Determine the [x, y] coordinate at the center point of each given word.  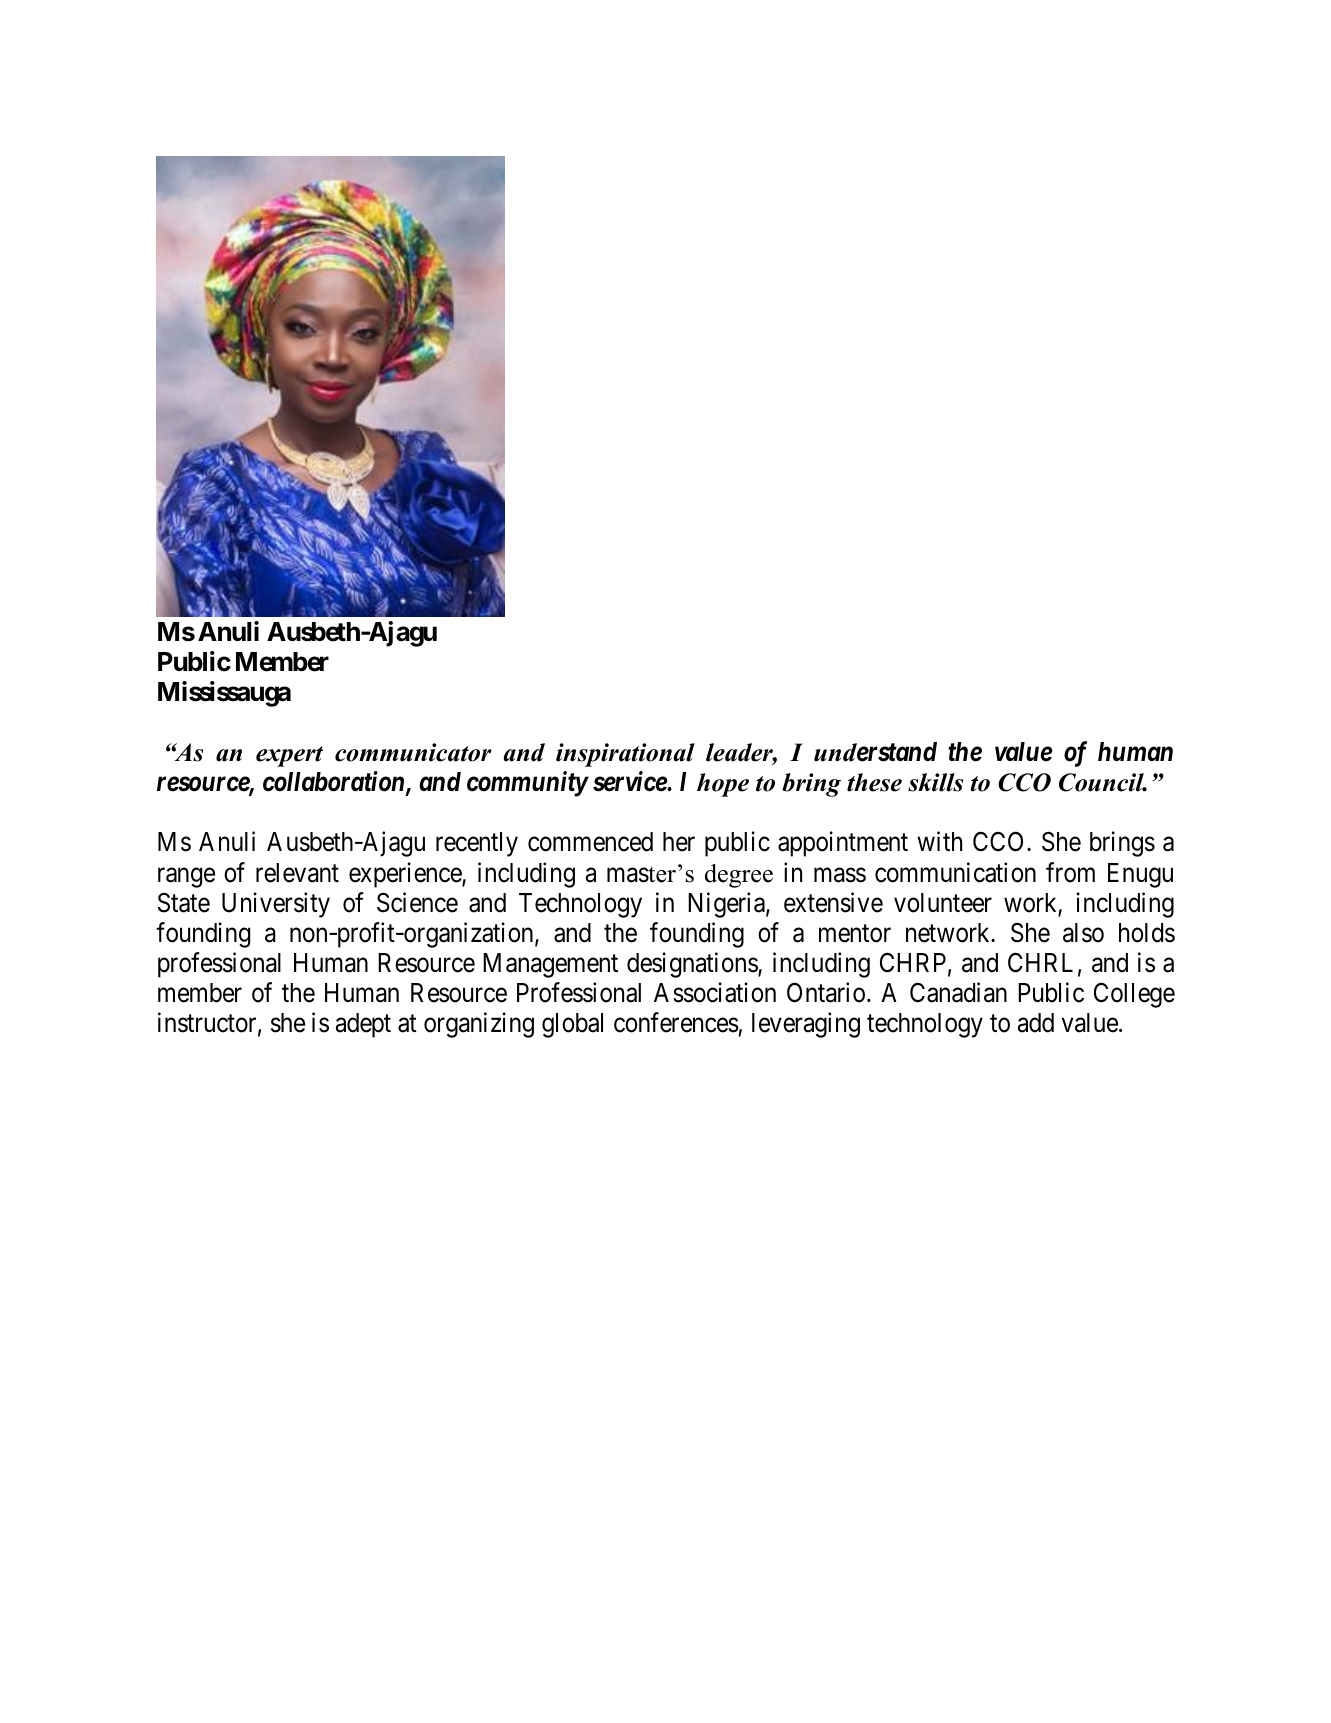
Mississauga [224, 694]
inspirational [625, 755]
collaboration [335, 782]
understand [875, 752]
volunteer [943, 903]
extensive [833, 902]
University [276, 905]
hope [723, 785]
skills [935, 782]
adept [363, 1025]
